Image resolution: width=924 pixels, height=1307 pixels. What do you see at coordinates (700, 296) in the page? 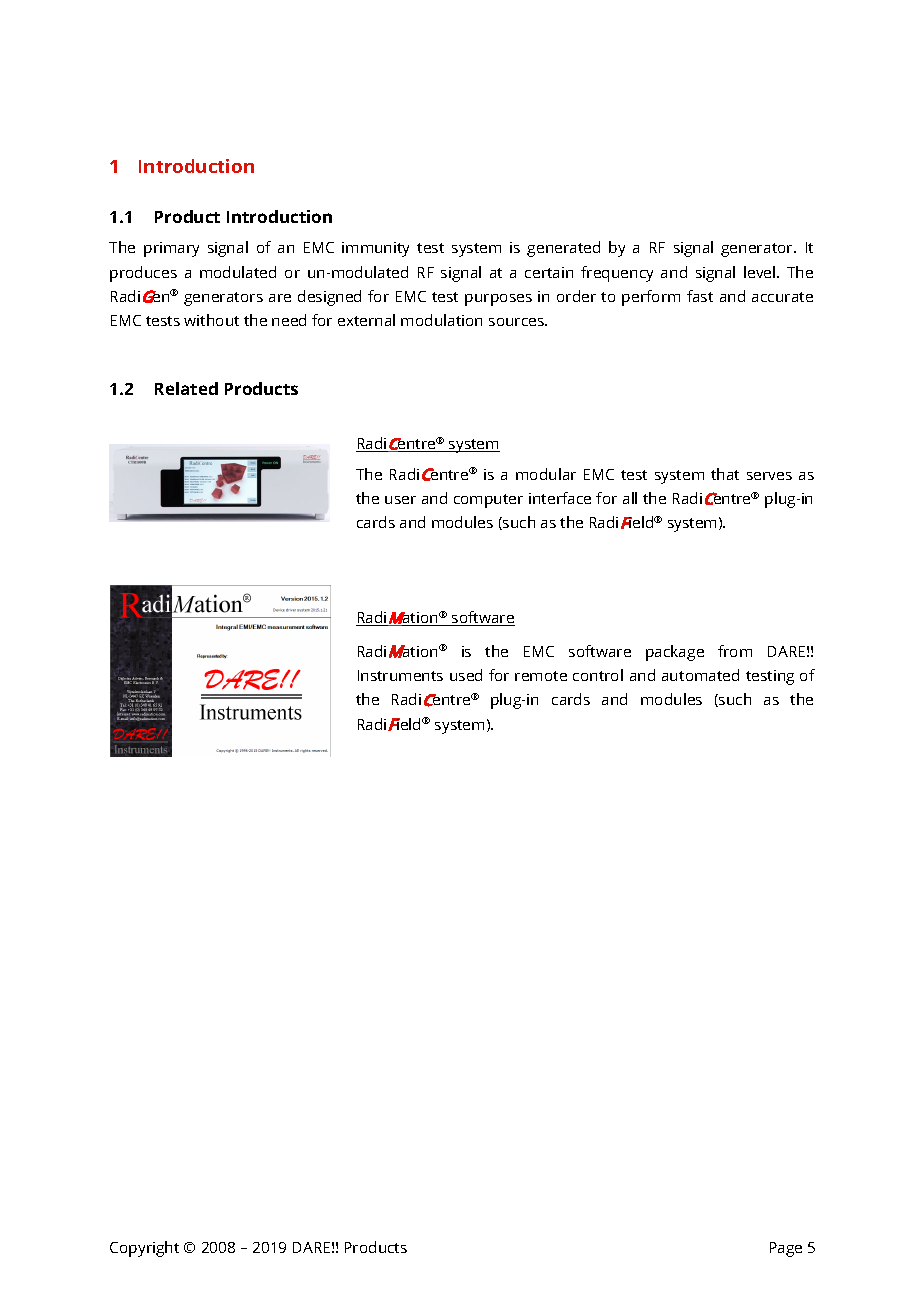
I see `fast` at bounding box center [700, 296].
